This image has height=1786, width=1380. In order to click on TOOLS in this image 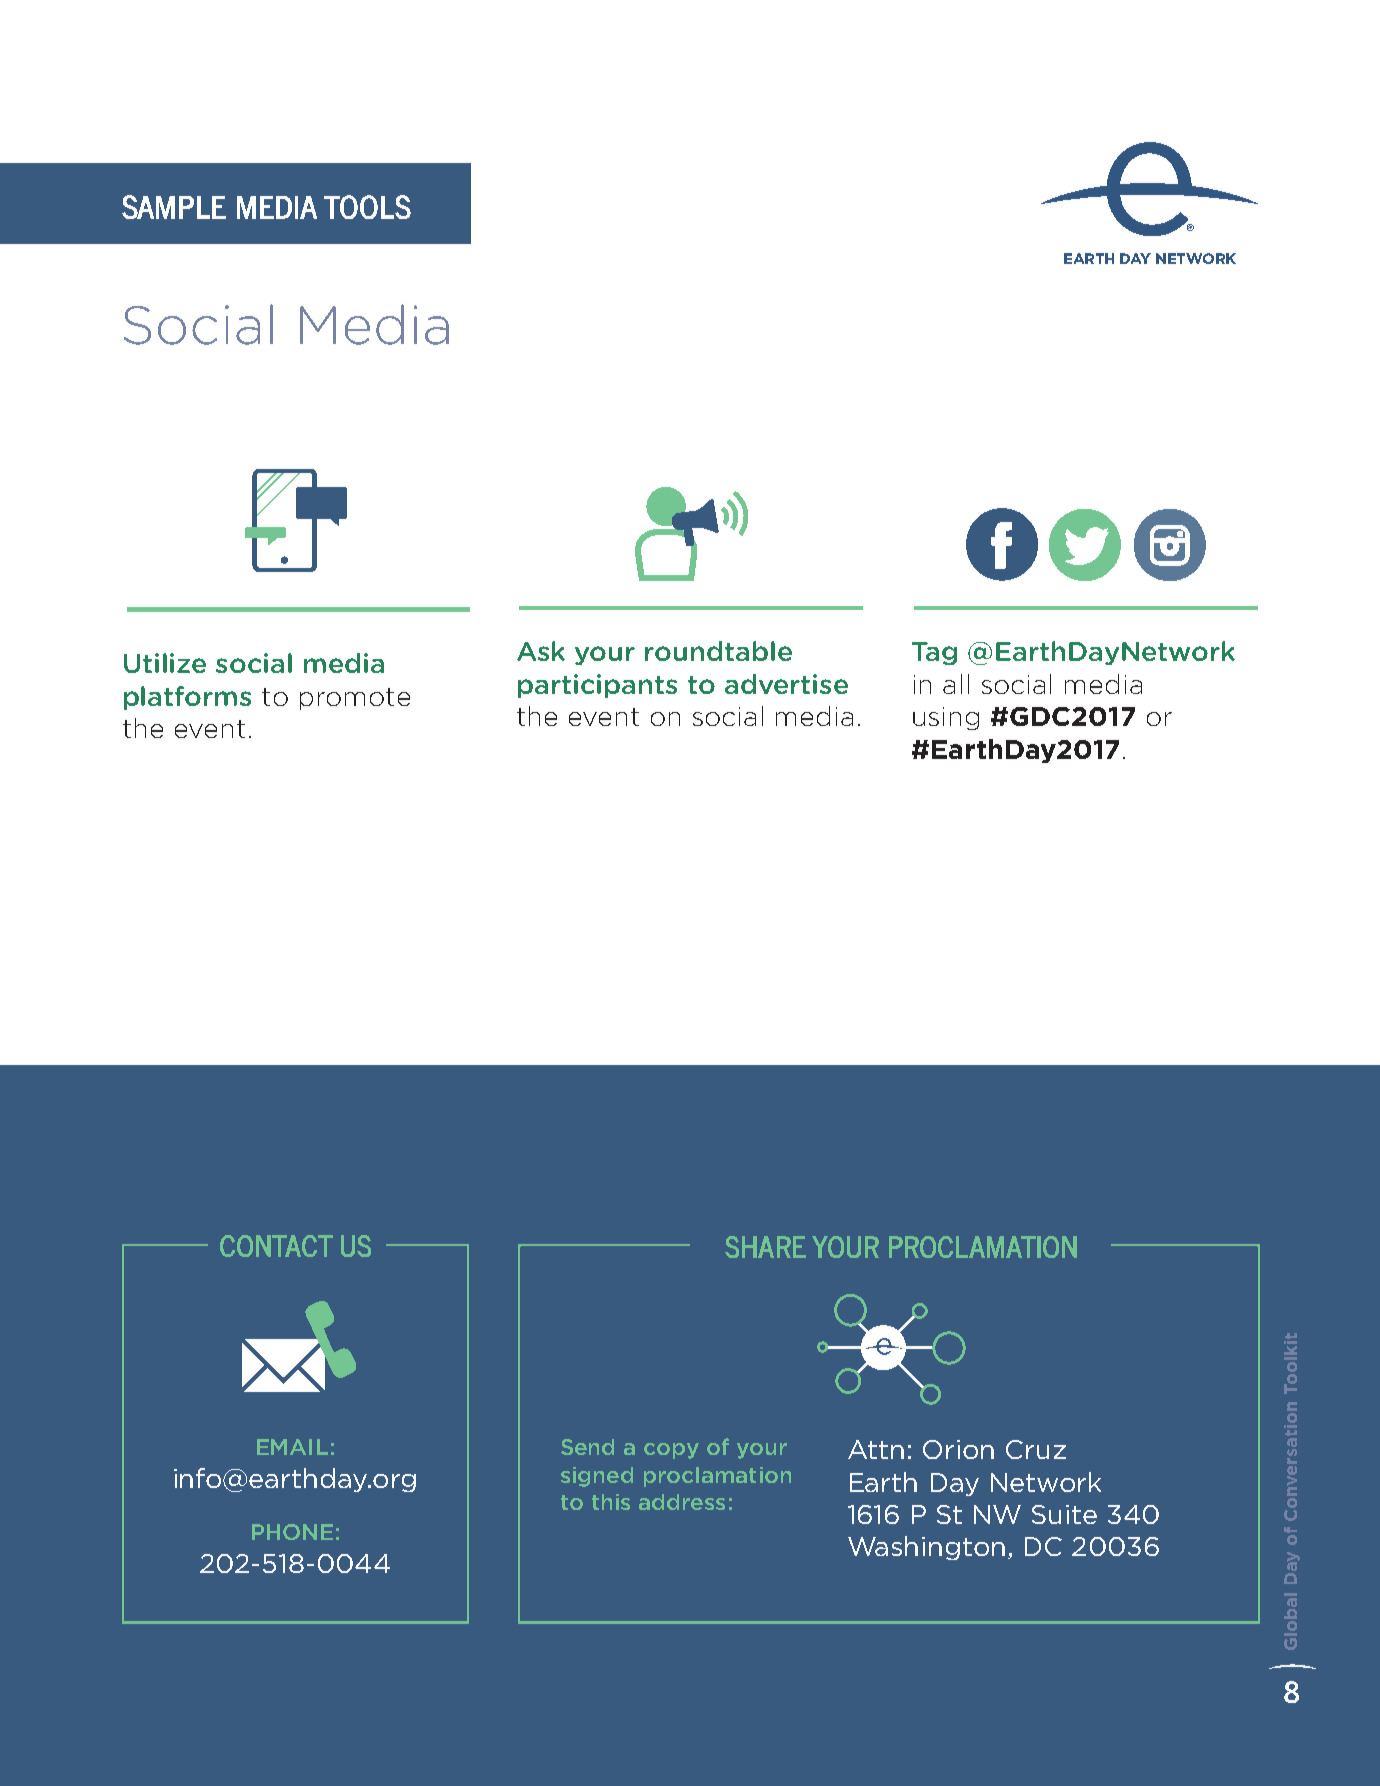, I will do `click(367, 207)`.
